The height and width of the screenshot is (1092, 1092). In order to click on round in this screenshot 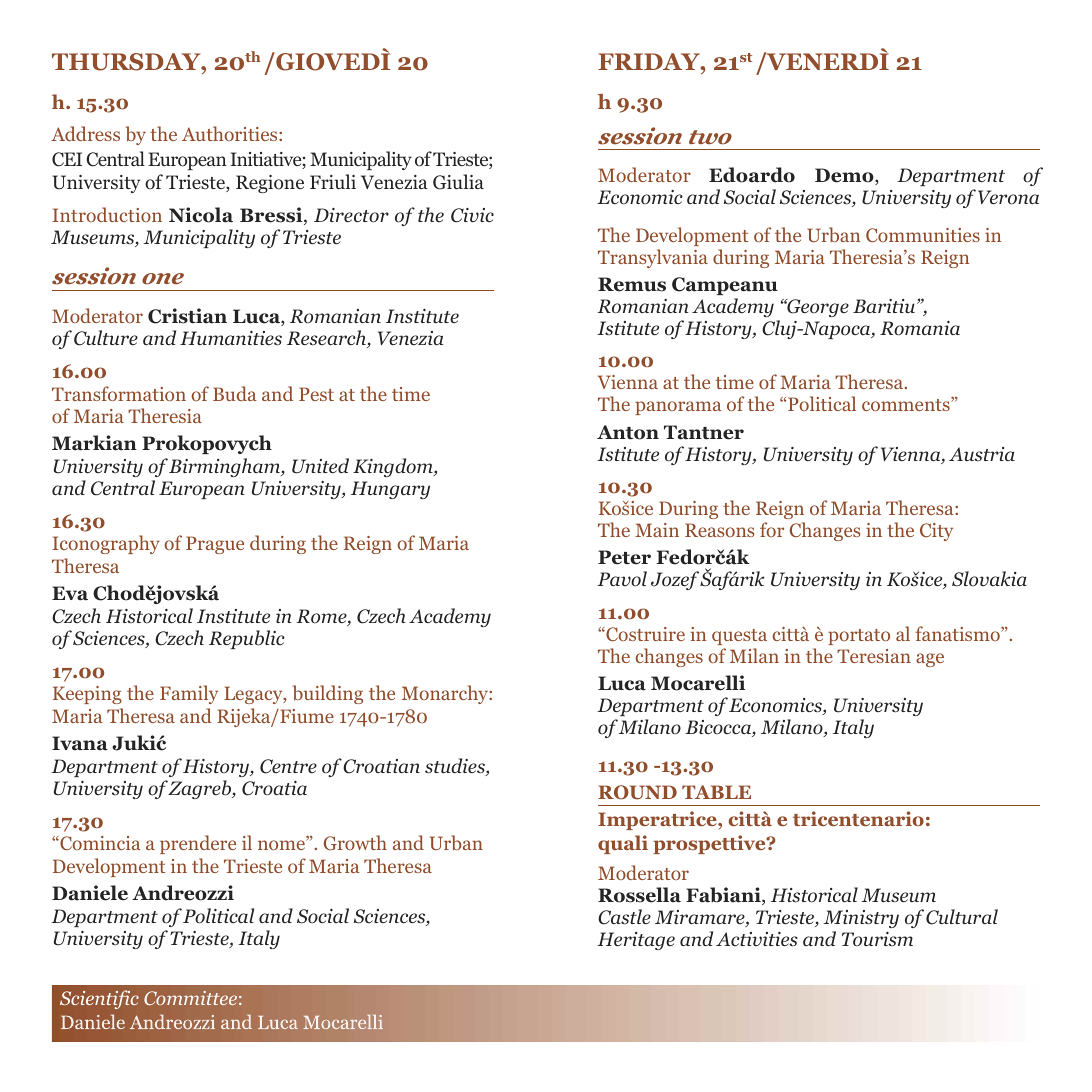, I will do `click(637, 792)`.
